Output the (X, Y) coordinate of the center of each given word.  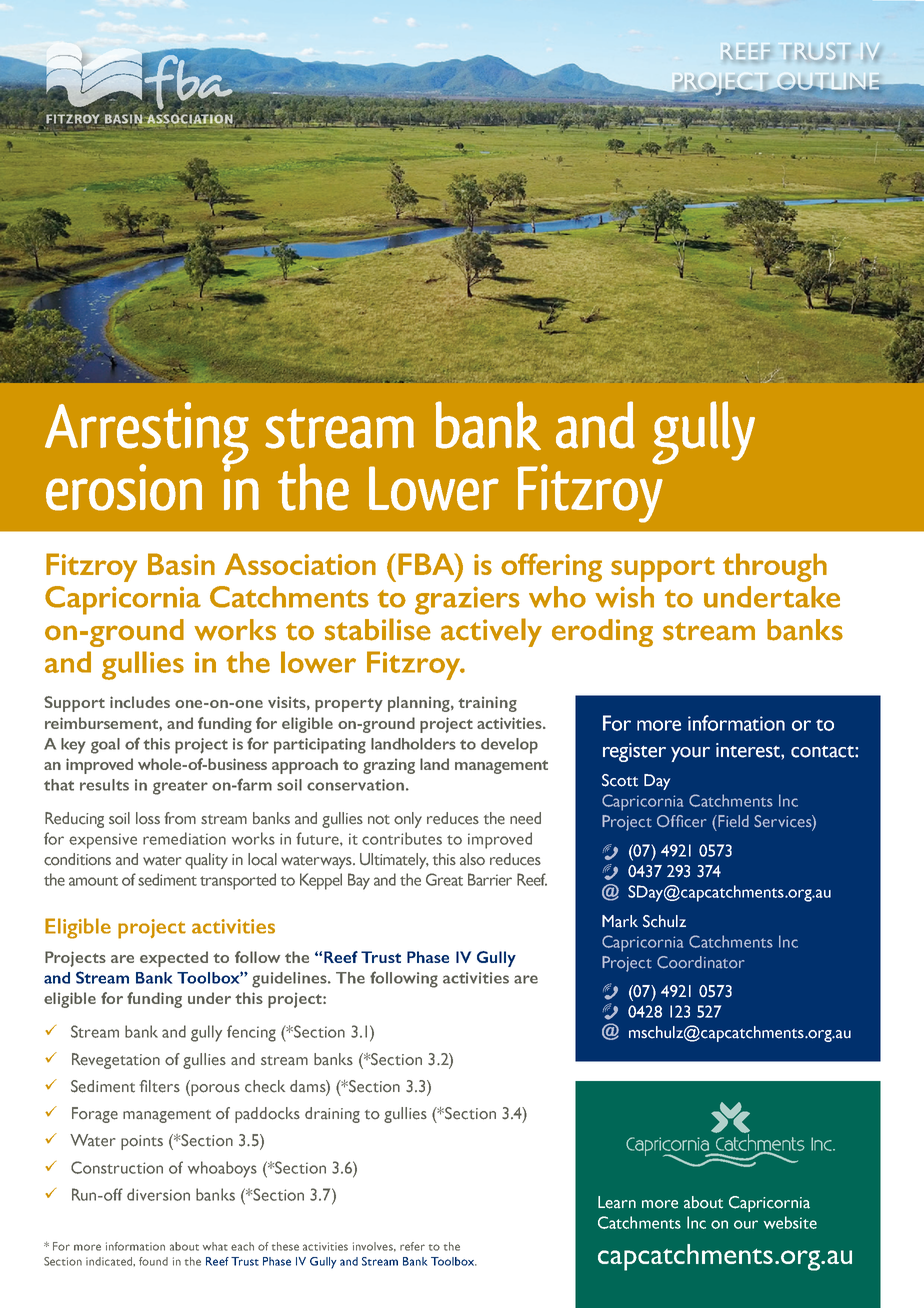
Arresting (147, 434)
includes (140, 702)
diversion (158, 1194)
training (487, 704)
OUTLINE (829, 82)
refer (412, 1246)
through (775, 567)
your (690, 754)
